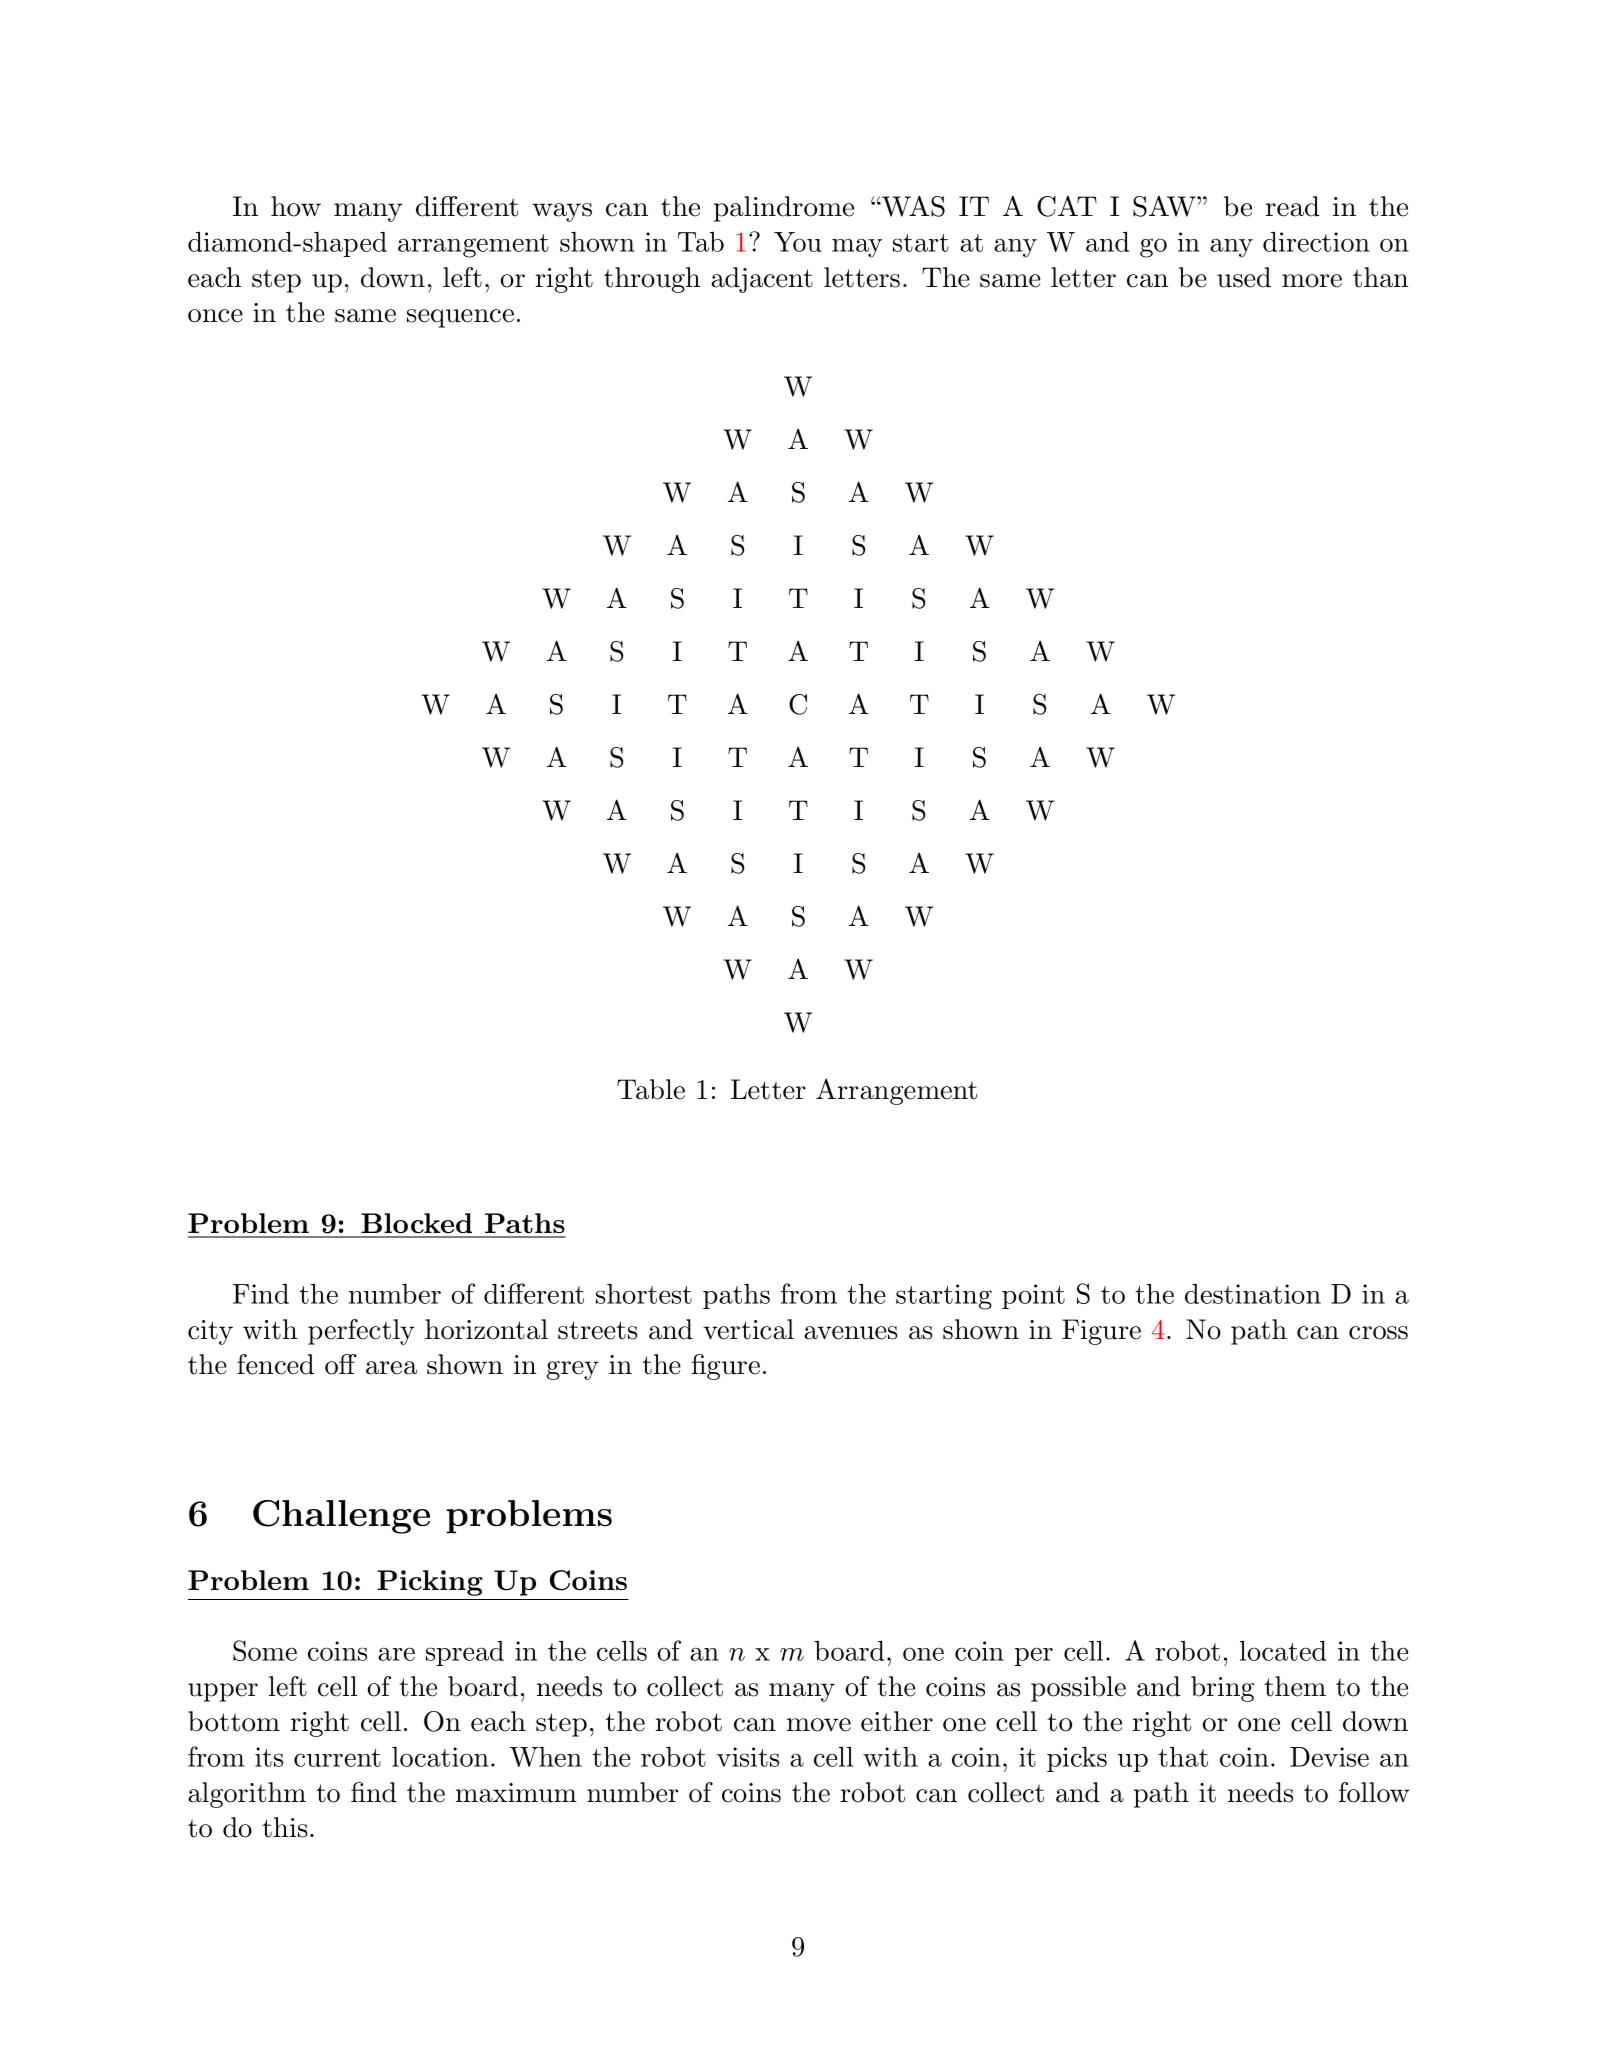  Describe the element at coordinates (1253, 1294) in the screenshot. I see `destination` at that location.
